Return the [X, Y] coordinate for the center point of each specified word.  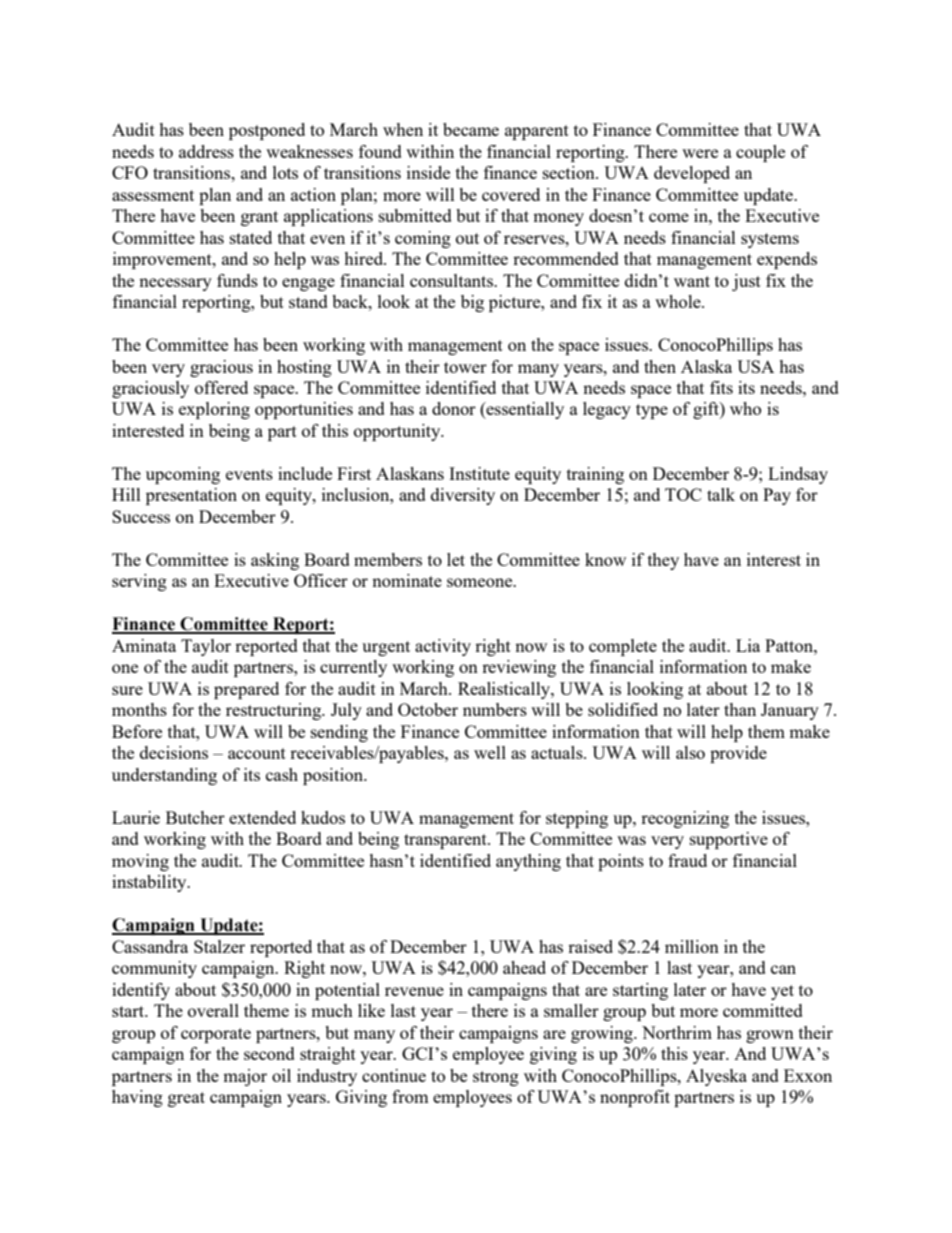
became [471, 129]
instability [150, 883]
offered [221, 387]
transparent [446, 841]
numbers [495, 709]
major [245, 1077]
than [740, 709]
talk [721, 494]
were [700, 153]
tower [465, 367]
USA [755, 366]
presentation [191, 496]
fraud [687, 860]
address [206, 151]
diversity [463, 496]
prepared [246, 690]
